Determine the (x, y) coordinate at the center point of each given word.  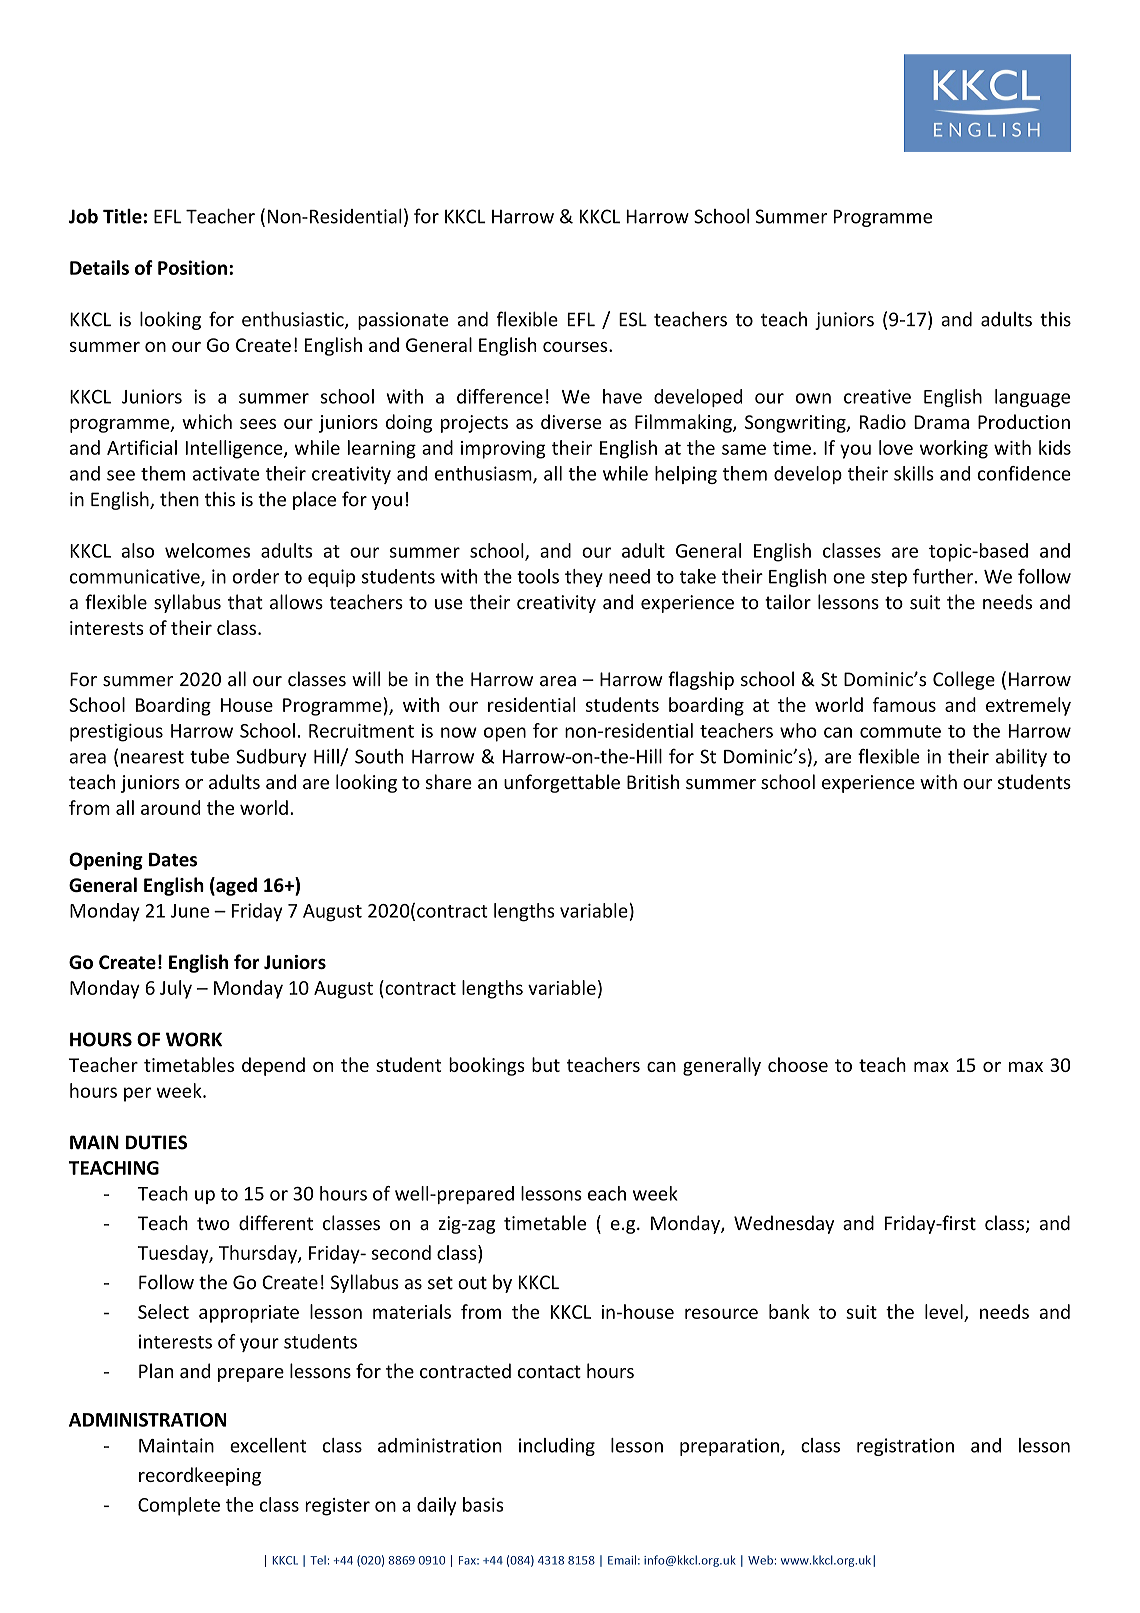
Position (192, 267)
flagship (701, 680)
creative (877, 396)
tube (209, 756)
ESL (633, 319)
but (546, 1064)
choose (798, 1064)
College (964, 680)
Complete (179, 1506)
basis (483, 1504)
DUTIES (156, 1142)
